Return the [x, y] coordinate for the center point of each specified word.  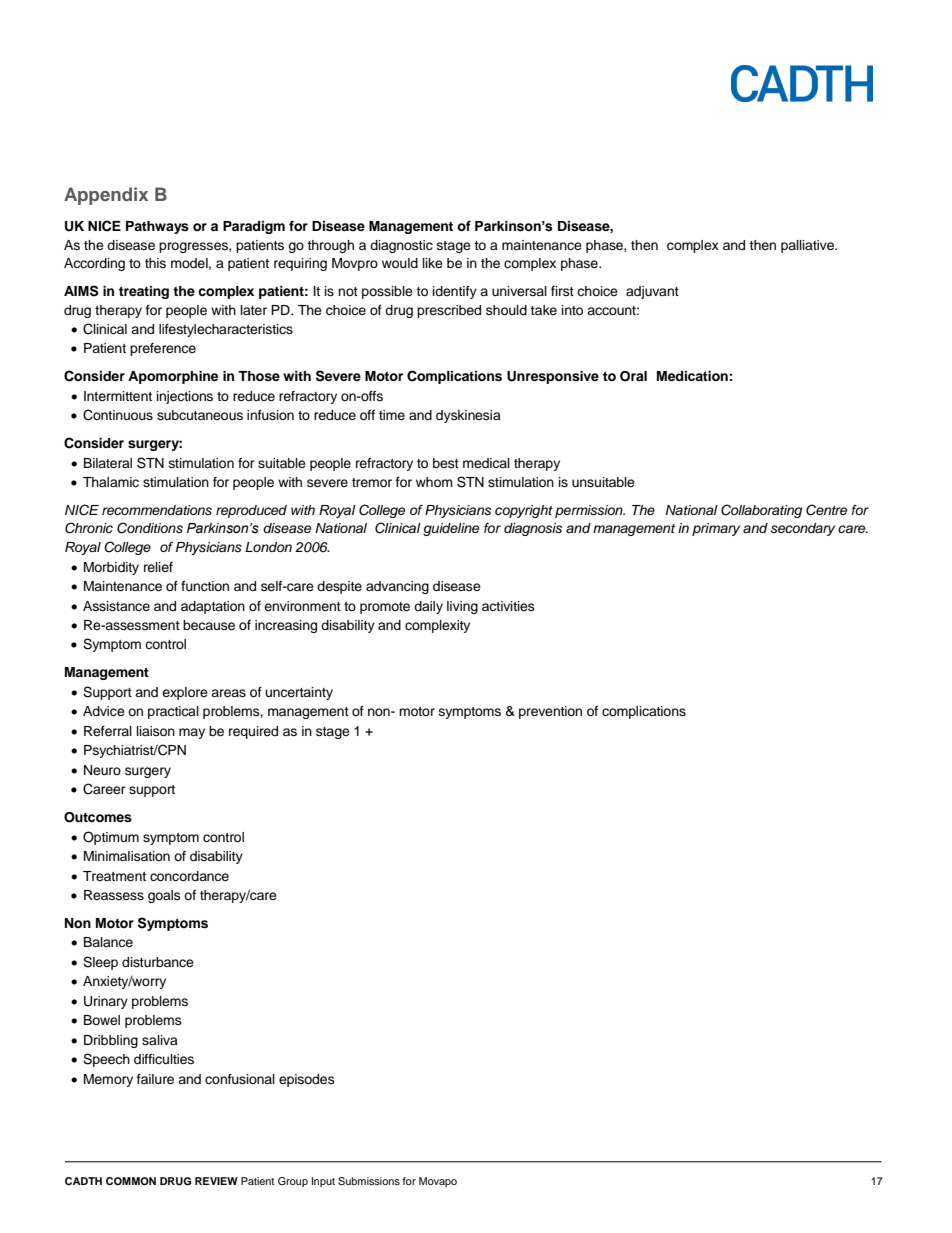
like [433, 263]
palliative [809, 246]
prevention [550, 712]
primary [716, 529]
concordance [189, 876]
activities [508, 606]
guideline [451, 529]
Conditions [150, 528]
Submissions [369, 1181]
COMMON [131, 1181]
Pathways [157, 227]
